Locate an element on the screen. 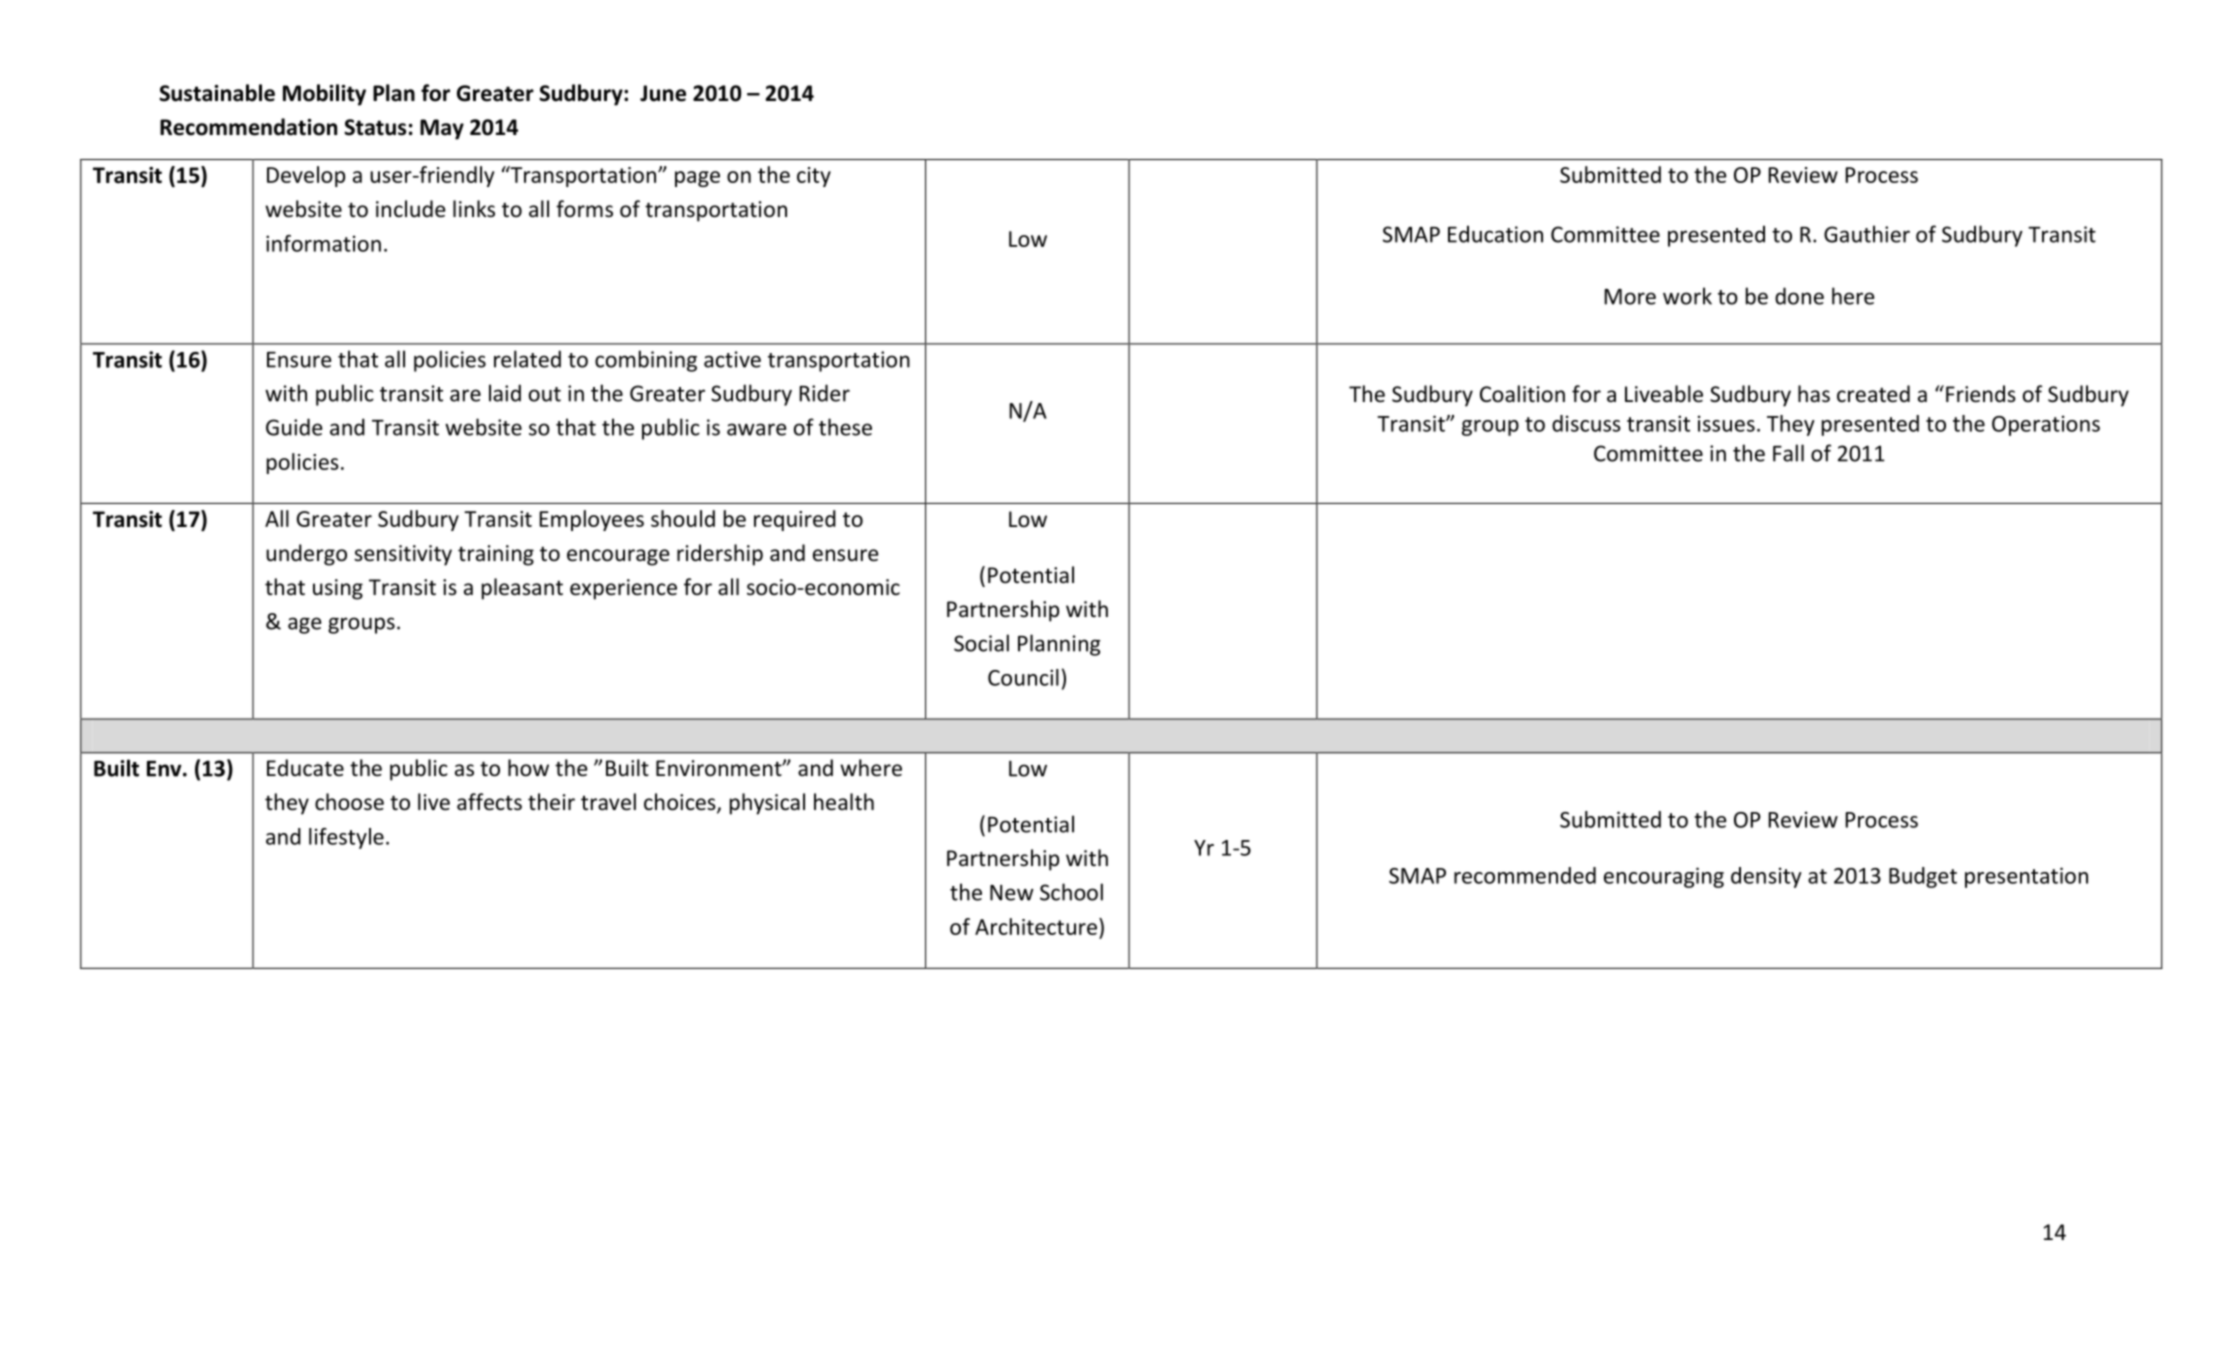  Gauthier is located at coordinates (1867, 234).
